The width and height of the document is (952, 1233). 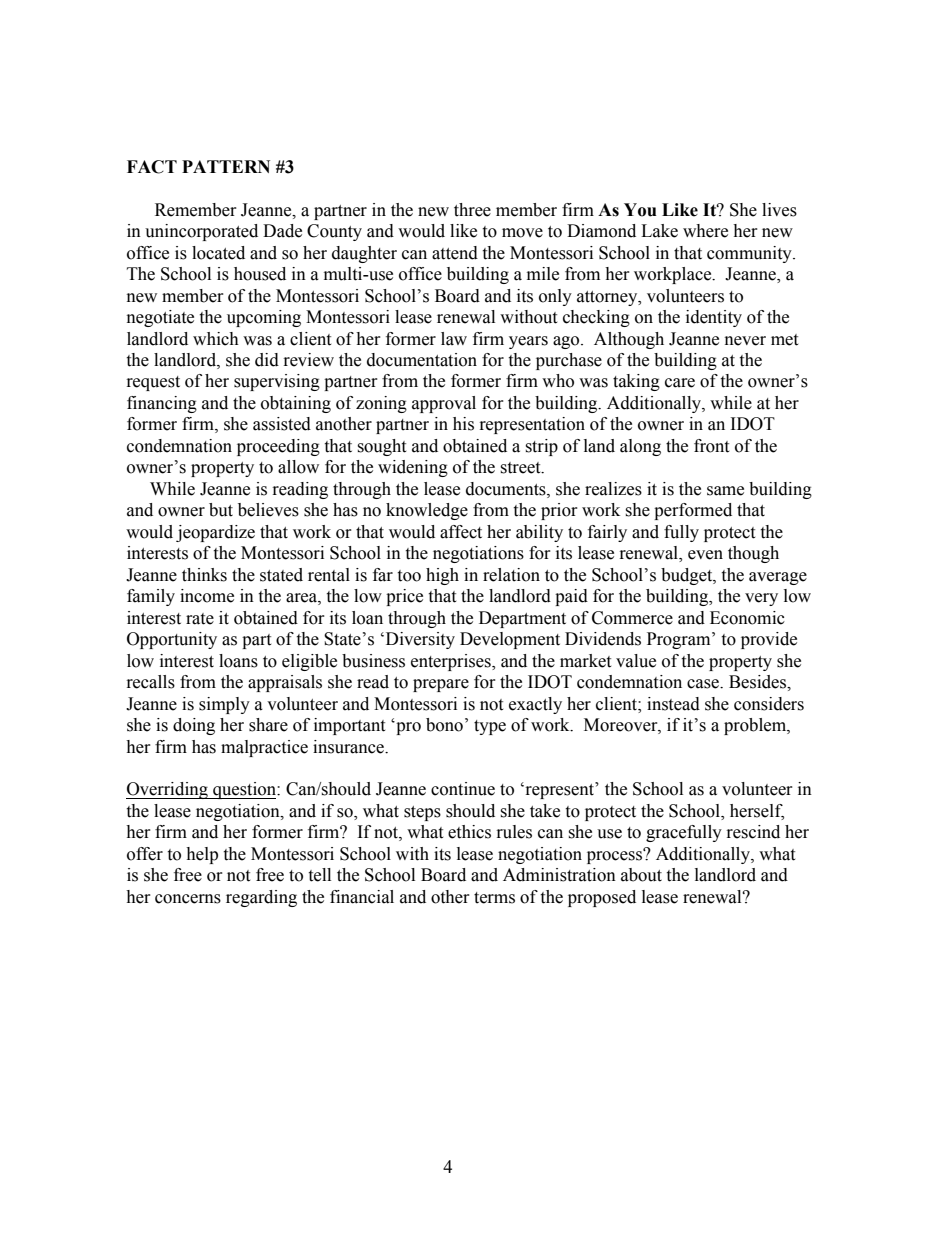 What do you see at coordinates (452, 662) in the document?
I see `enterprises` at bounding box center [452, 662].
